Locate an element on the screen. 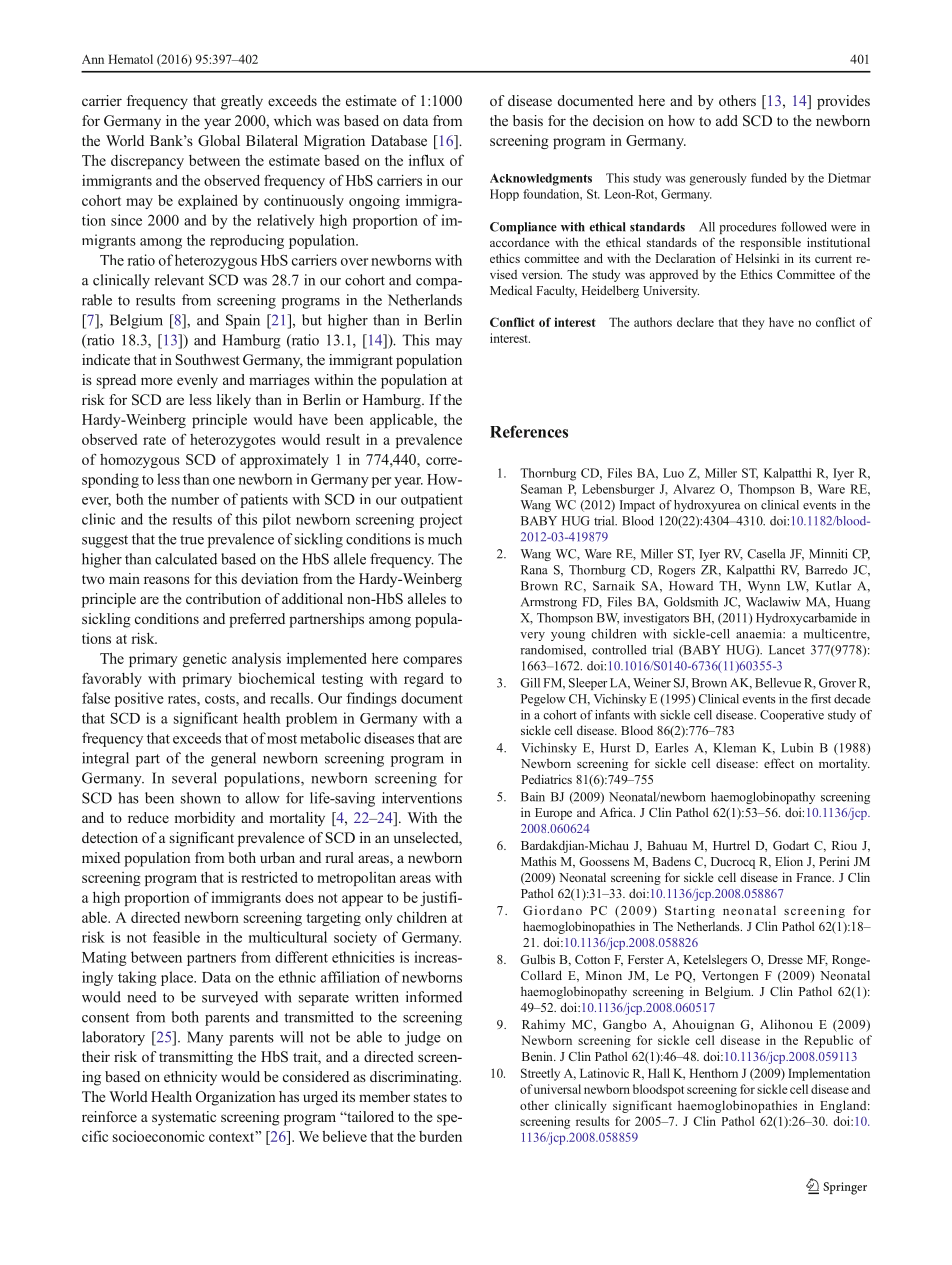  Southwest is located at coordinates (207, 359).
